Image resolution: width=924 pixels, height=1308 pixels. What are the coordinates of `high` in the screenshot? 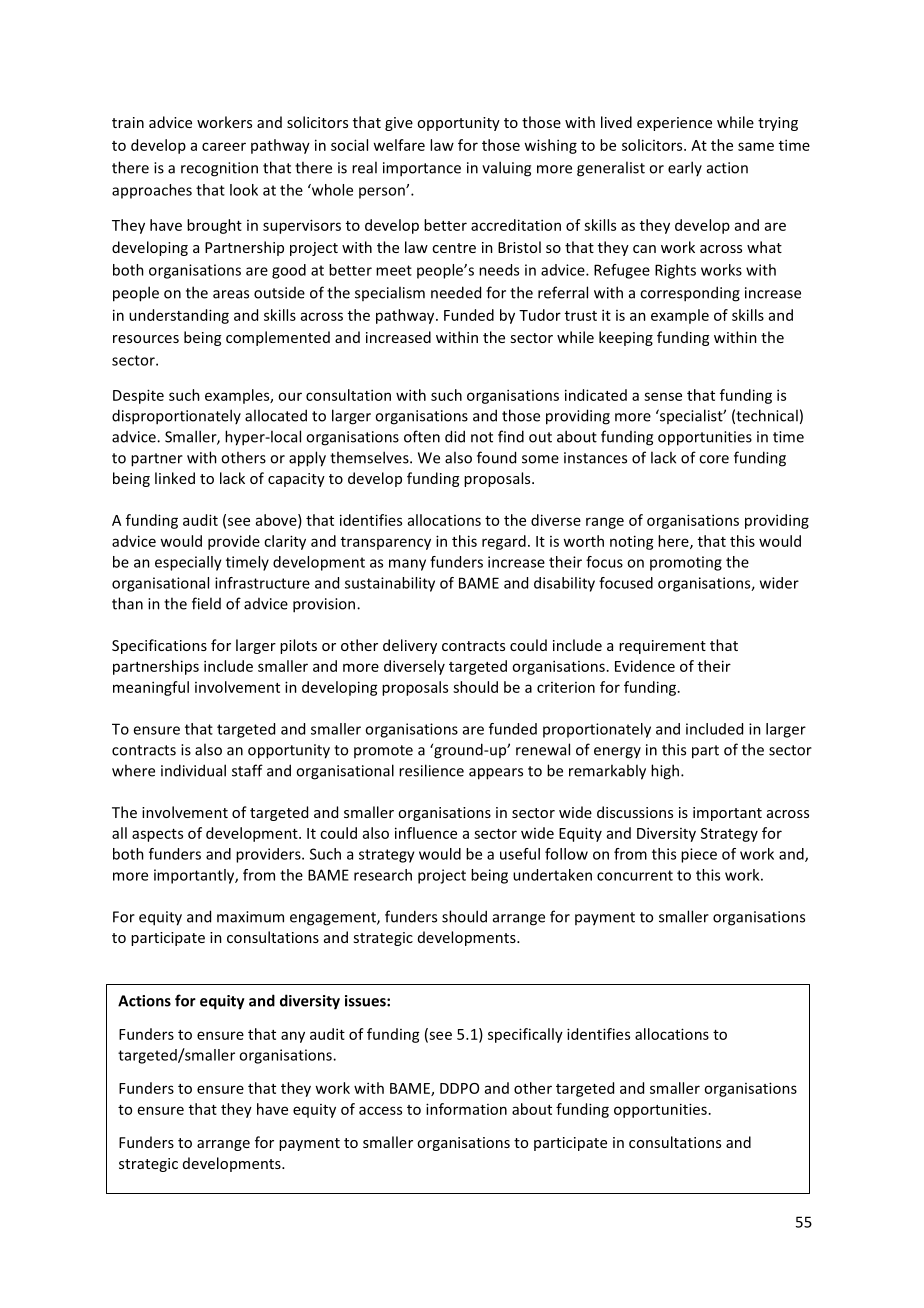 It's located at (666, 772).
